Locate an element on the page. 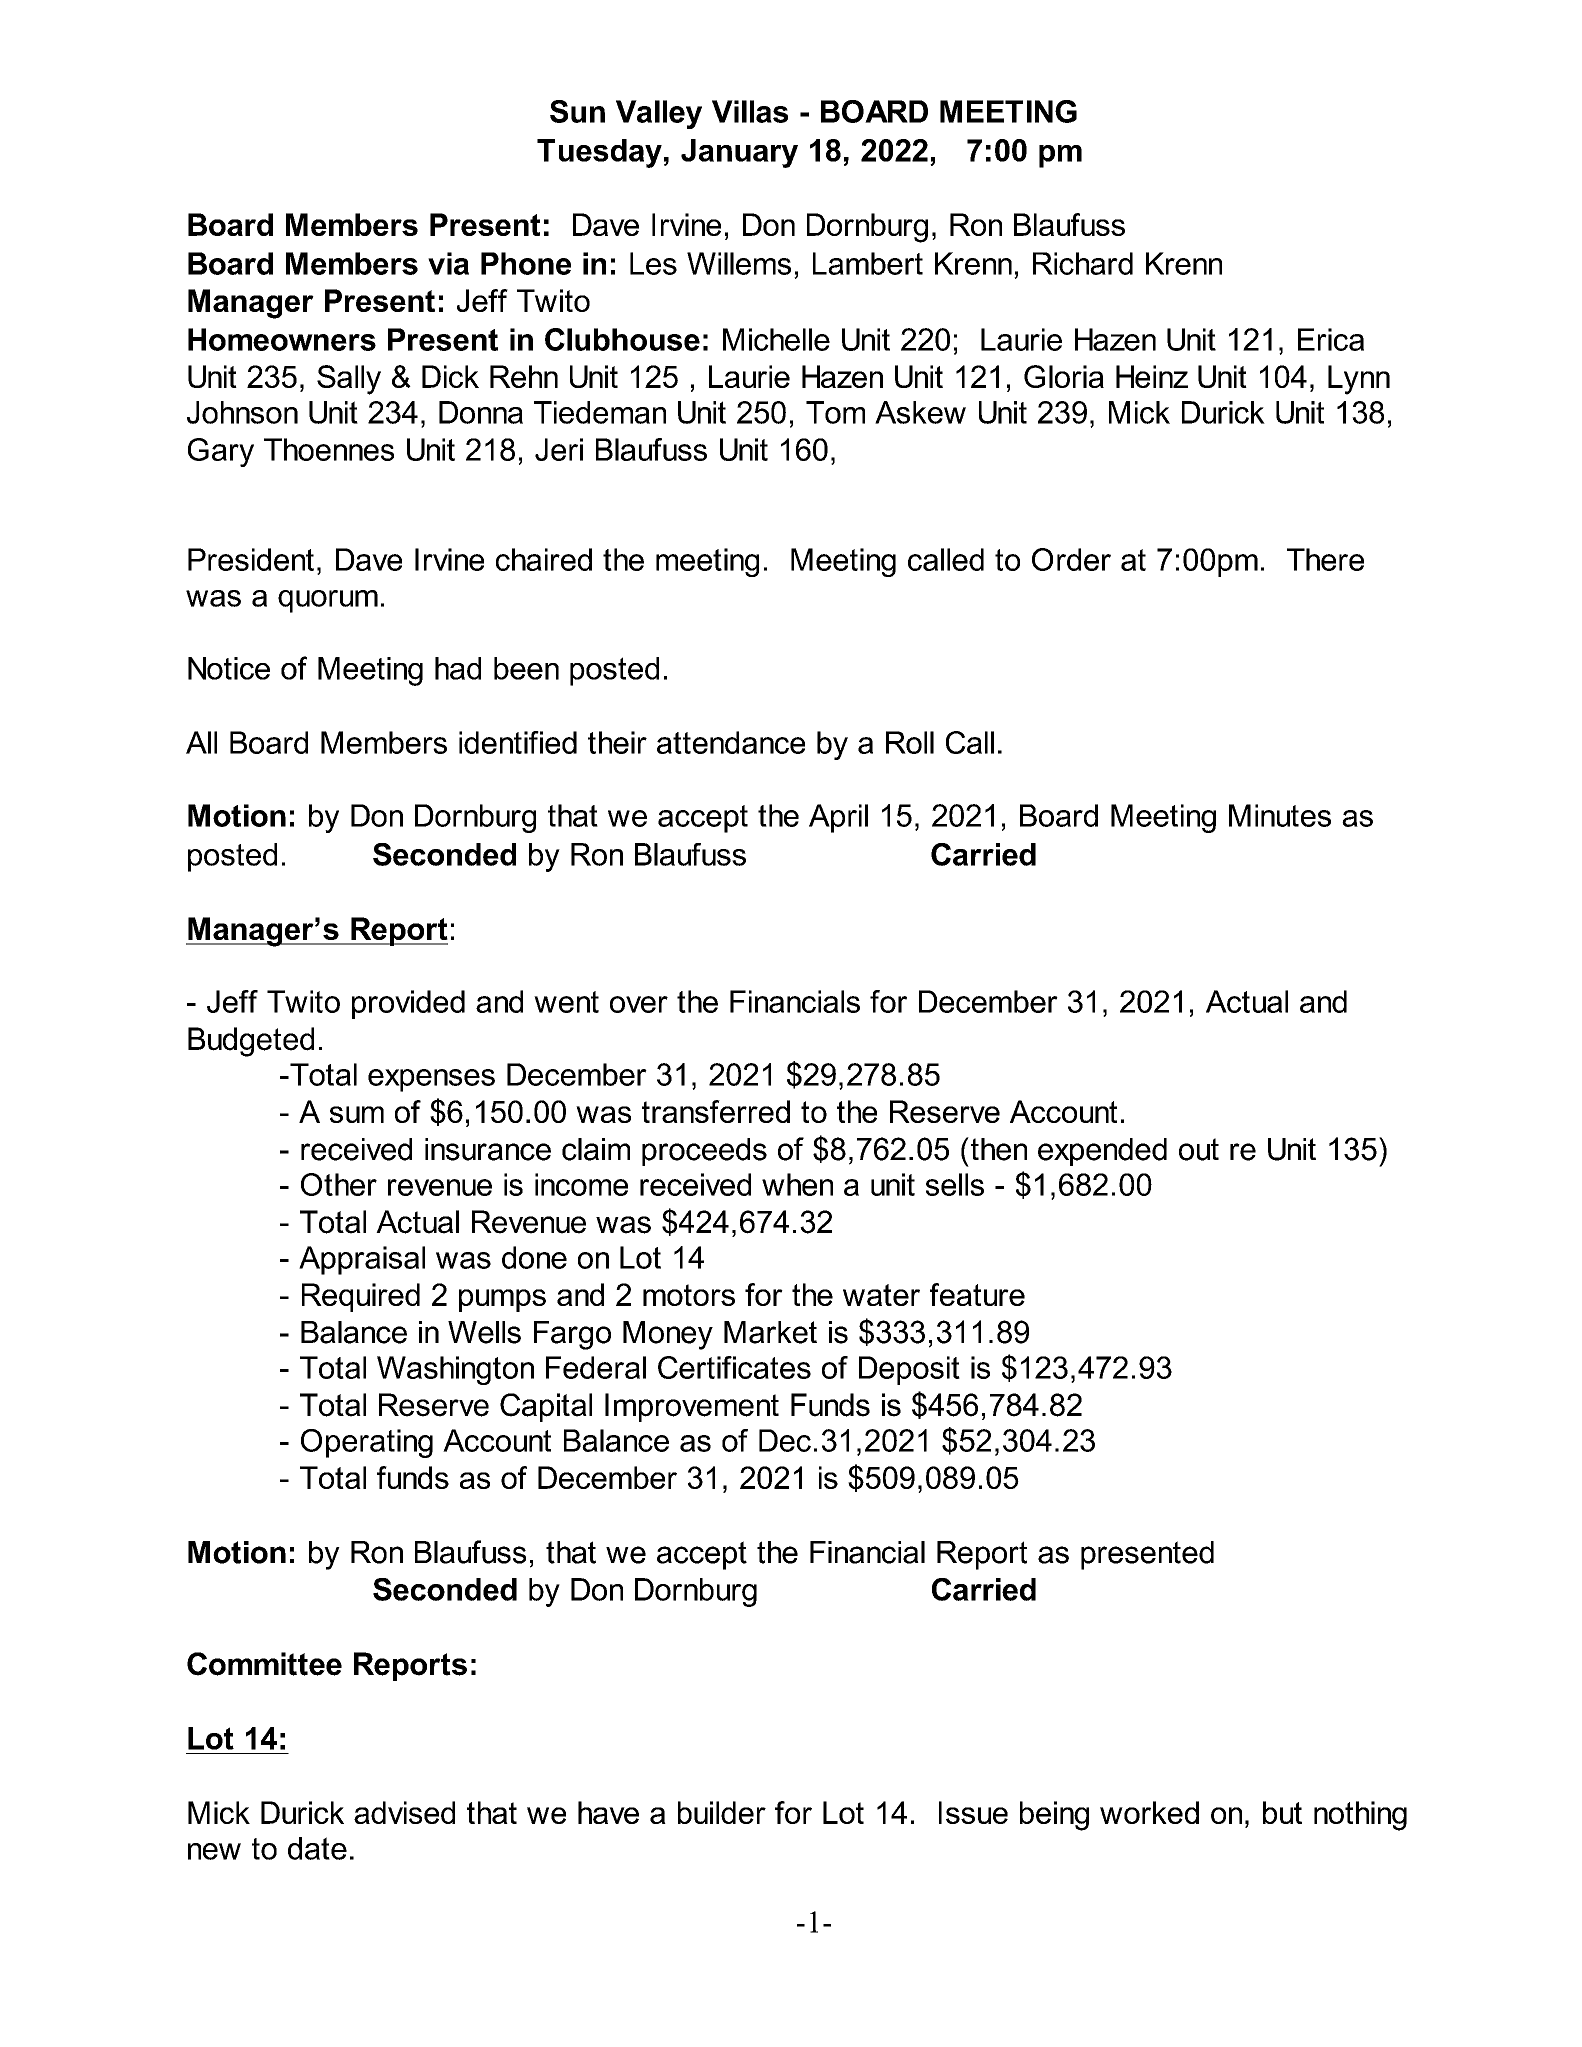 Image resolution: width=1582 pixels, height=2047 pixels. Tom is located at coordinates (835, 412).
